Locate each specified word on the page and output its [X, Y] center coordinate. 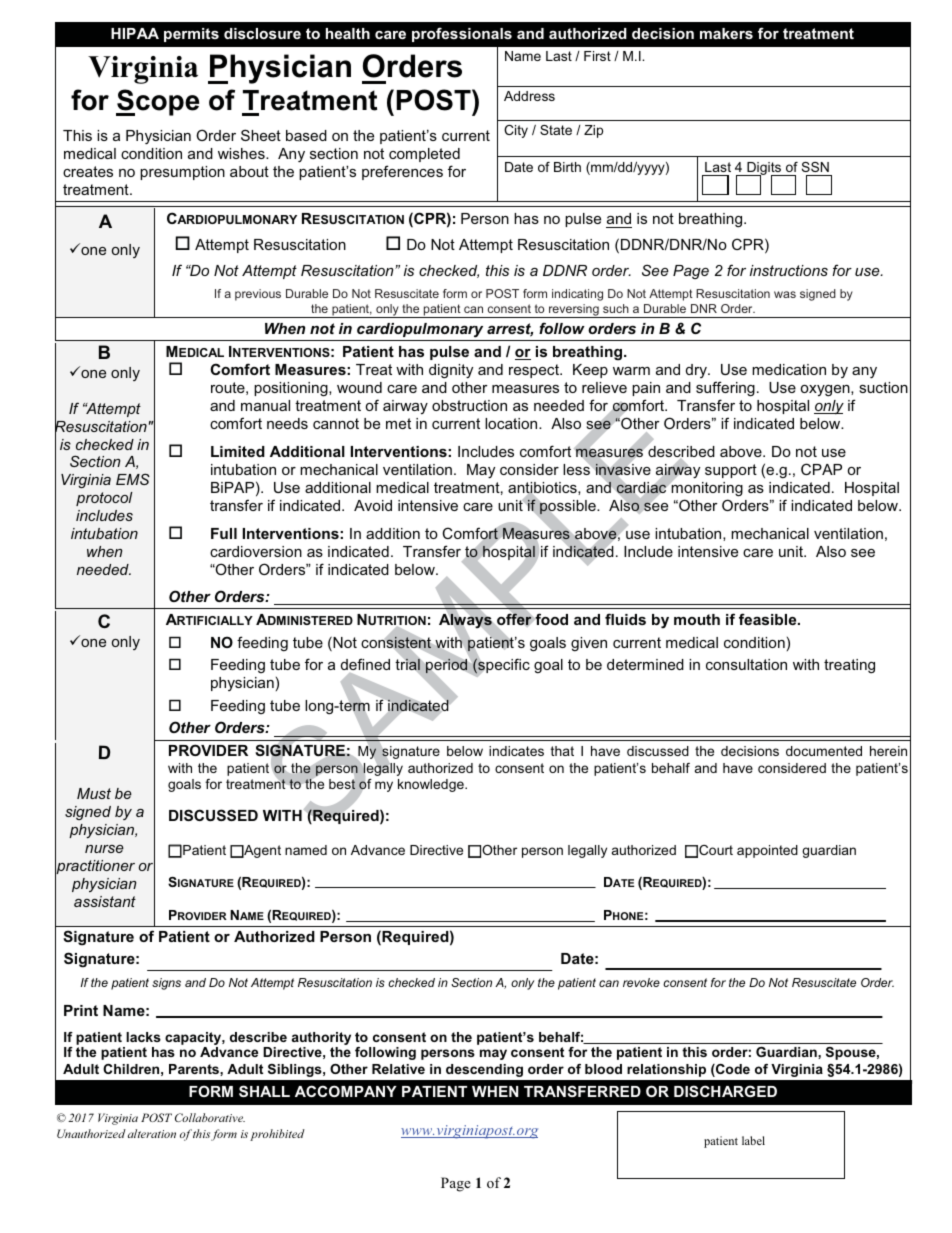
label [753, 1140]
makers [726, 33]
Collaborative [210, 1117]
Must [94, 793]
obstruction [469, 405]
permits [191, 35]
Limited [238, 451]
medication [789, 369]
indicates [516, 751]
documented [824, 751]
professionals [462, 34]
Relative [398, 1069]
